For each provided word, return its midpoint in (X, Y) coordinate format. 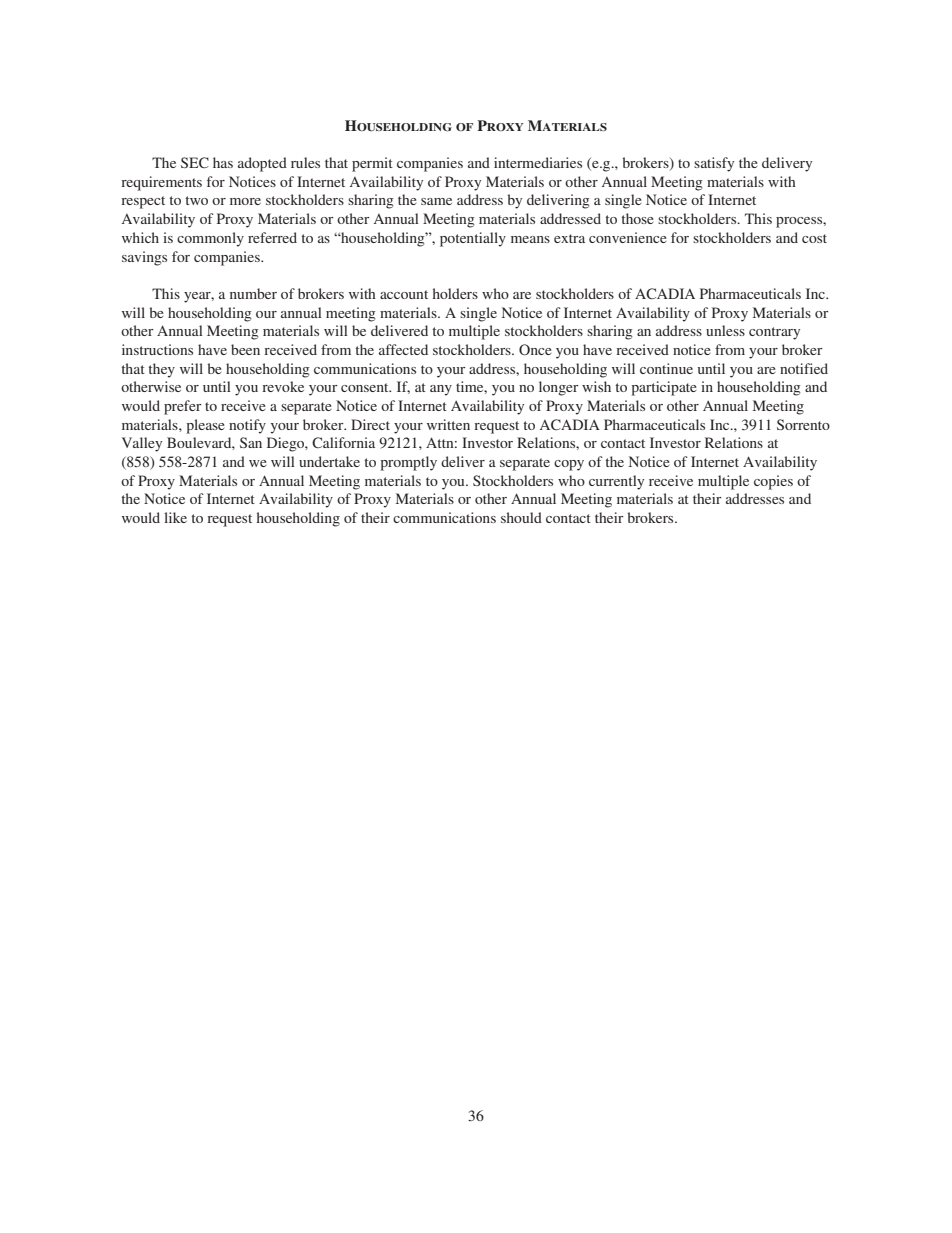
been (245, 349)
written (448, 424)
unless (725, 330)
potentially (473, 239)
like (175, 517)
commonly (210, 239)
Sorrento (803, 424)
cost (814, 238)
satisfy (714, 164)
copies (773, 482)
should (521, 517)
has (223, 162)
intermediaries (538, 162)
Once (535, 349)
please (205, 426)
